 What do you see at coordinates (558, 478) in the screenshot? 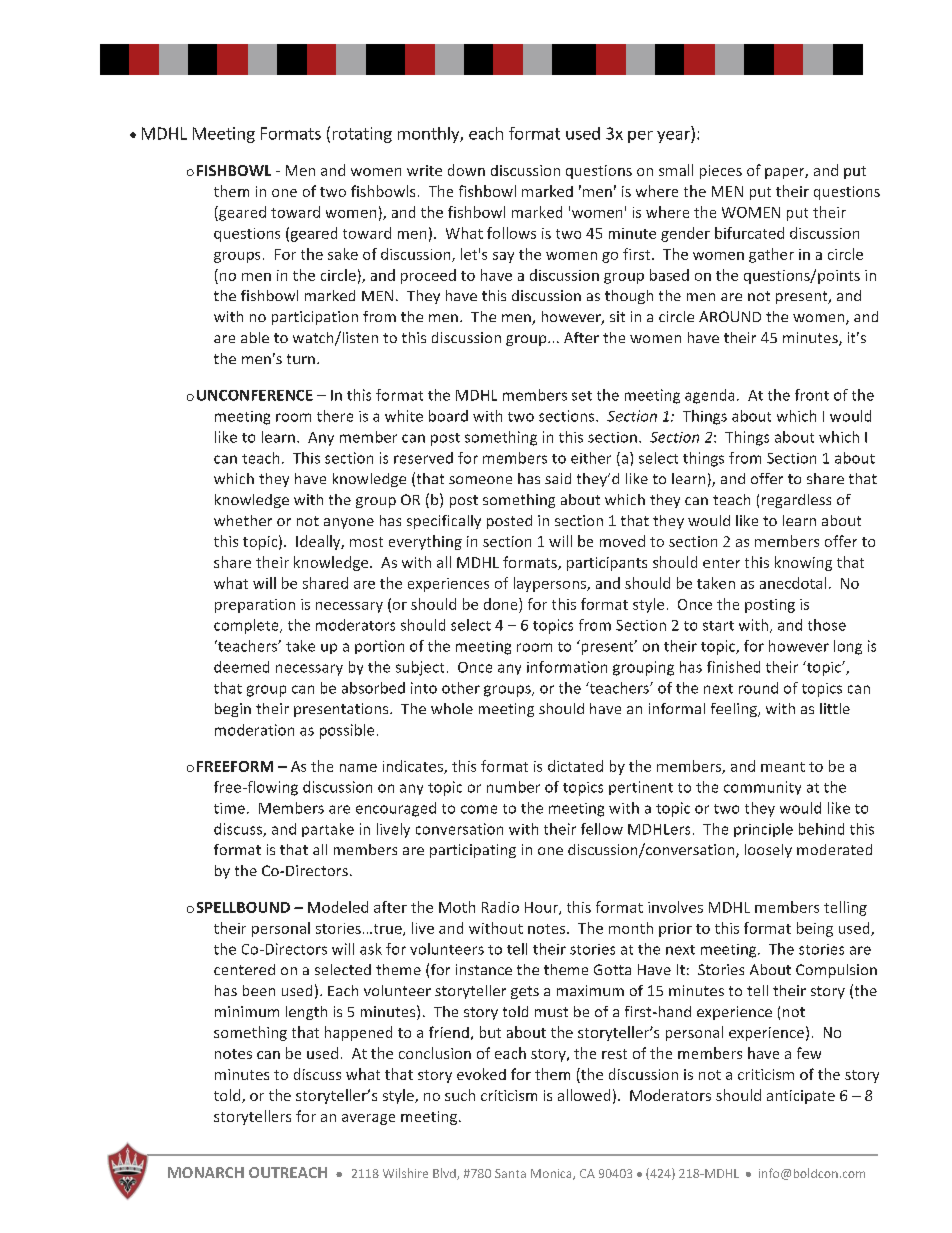
I see `said` at bounding box center [558, 478].
